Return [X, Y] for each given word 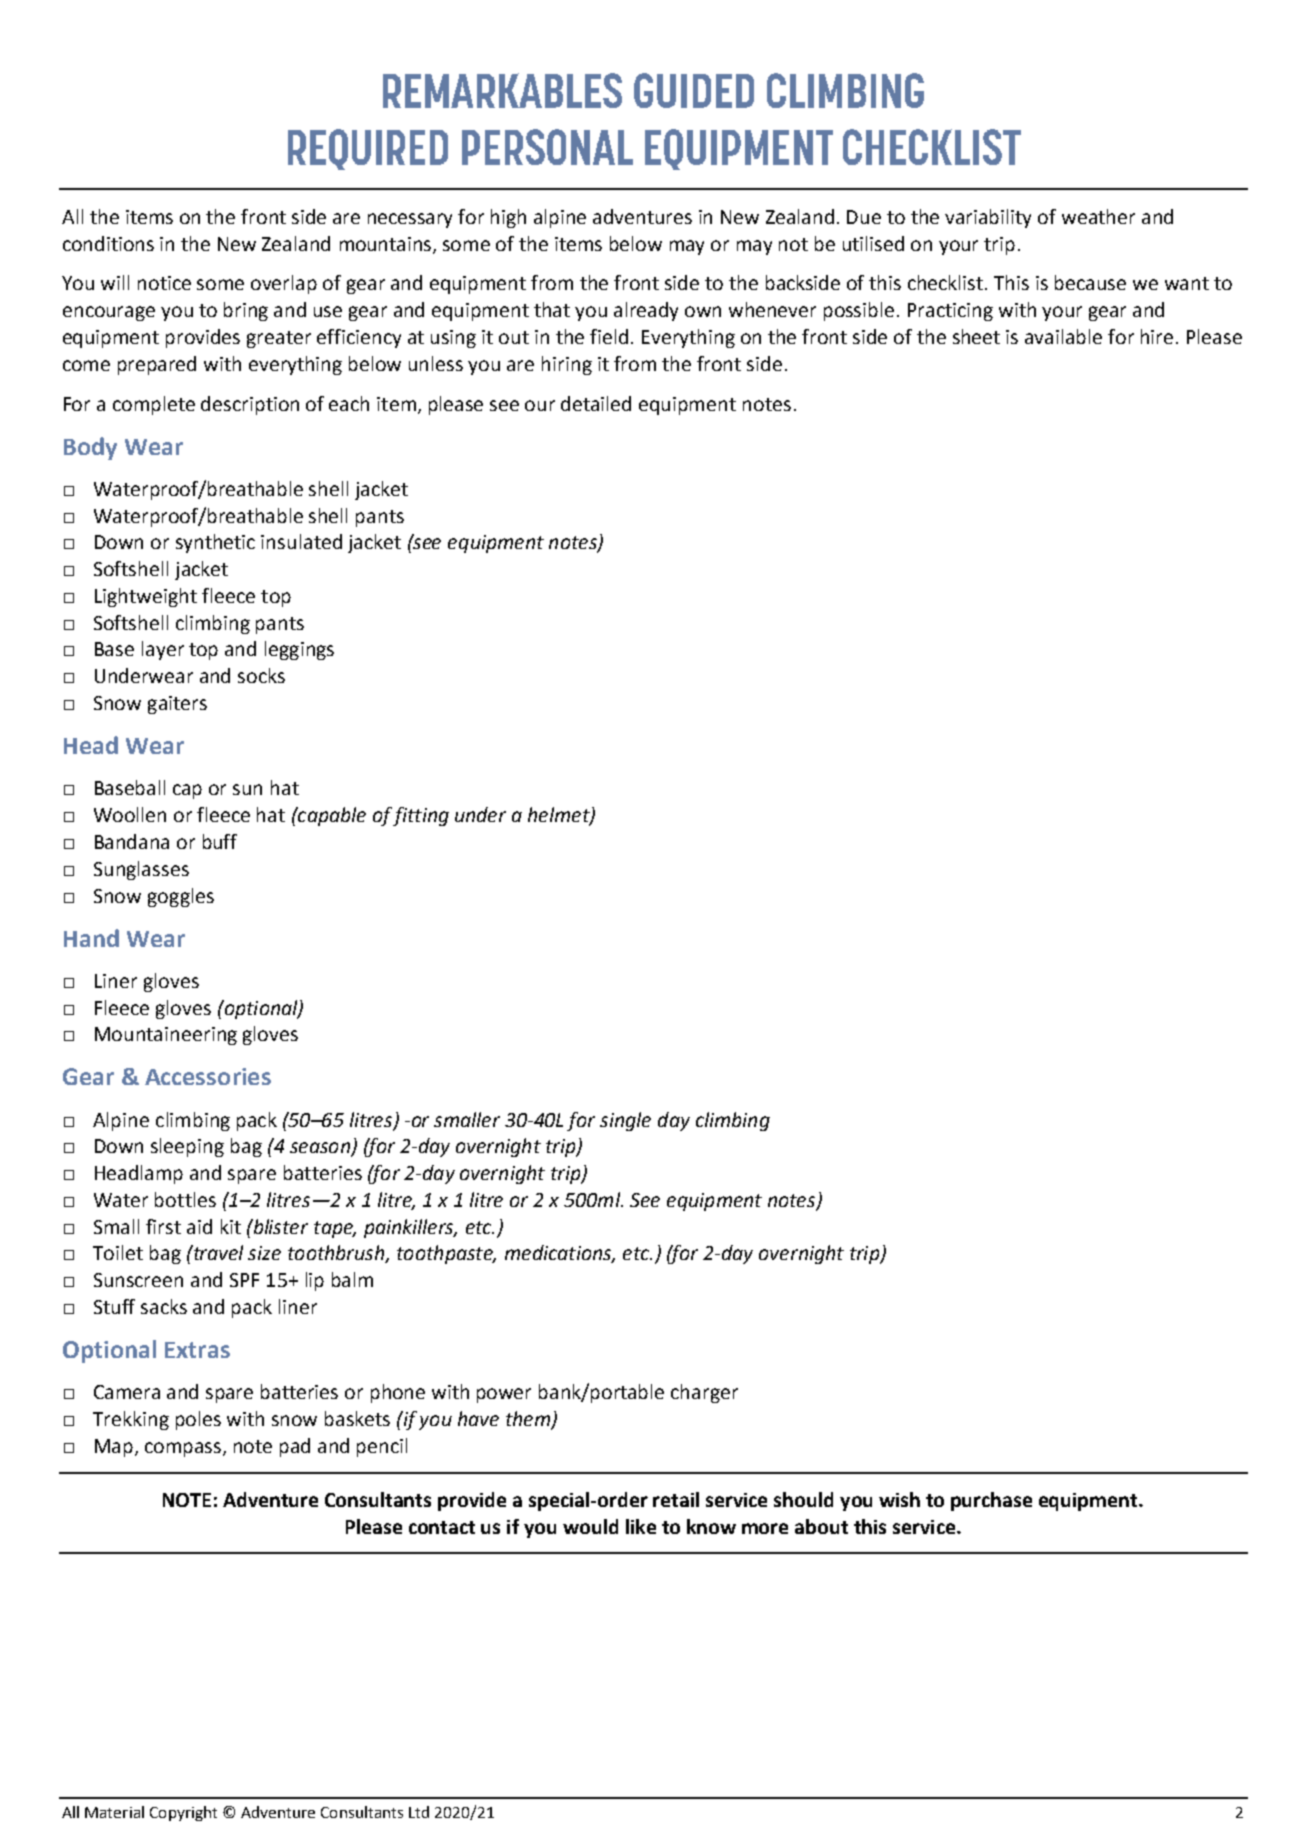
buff [220, 841]
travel [217, 1252]
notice [164, 283]
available [1063, 336]
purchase [991, 1501]
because [1090, 282]
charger [704, 1393]
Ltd [419, 1812]
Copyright [183, 1813]
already [646, 311]
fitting [421, 816]
